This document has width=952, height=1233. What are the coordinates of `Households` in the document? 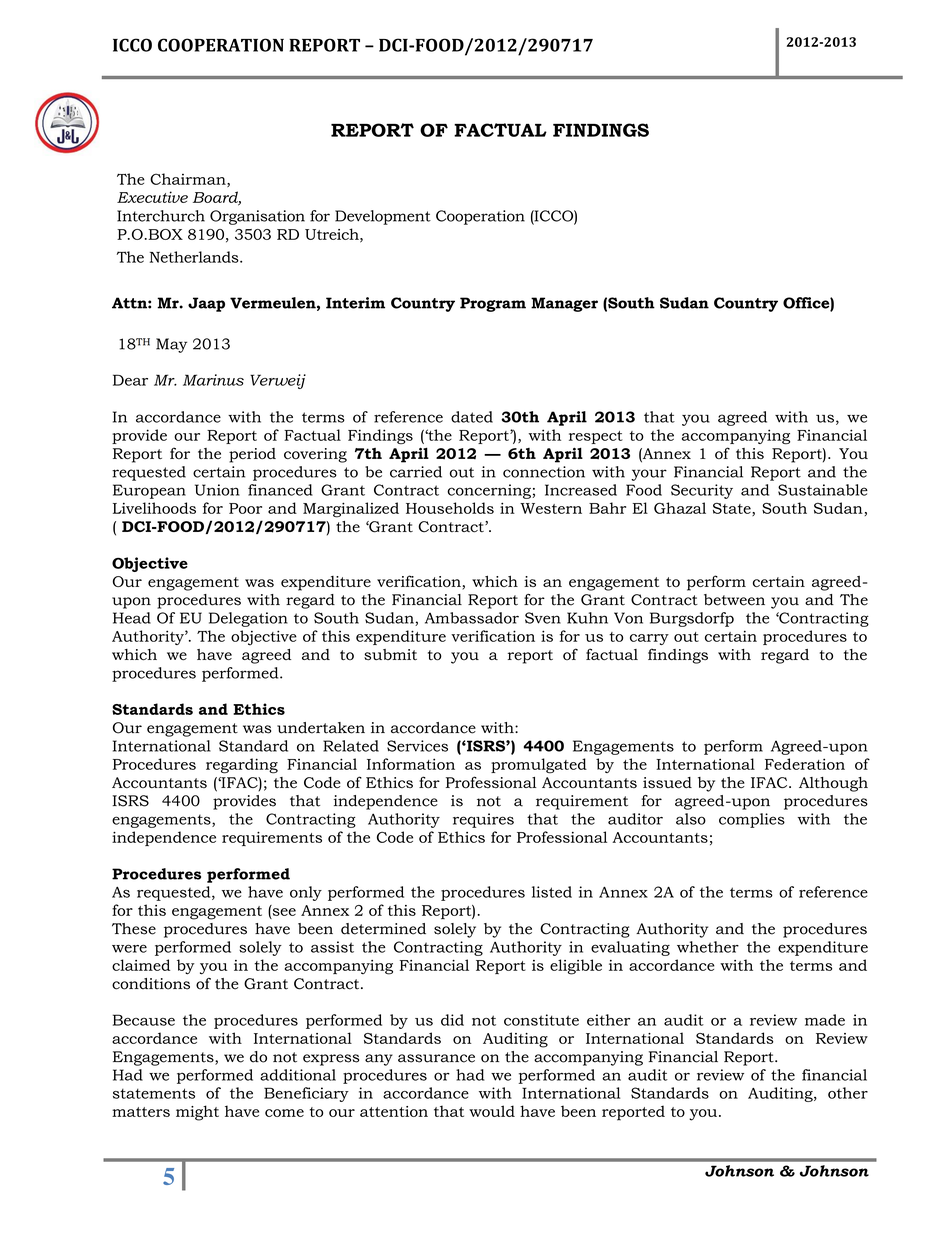 It's located at (450, 508).
